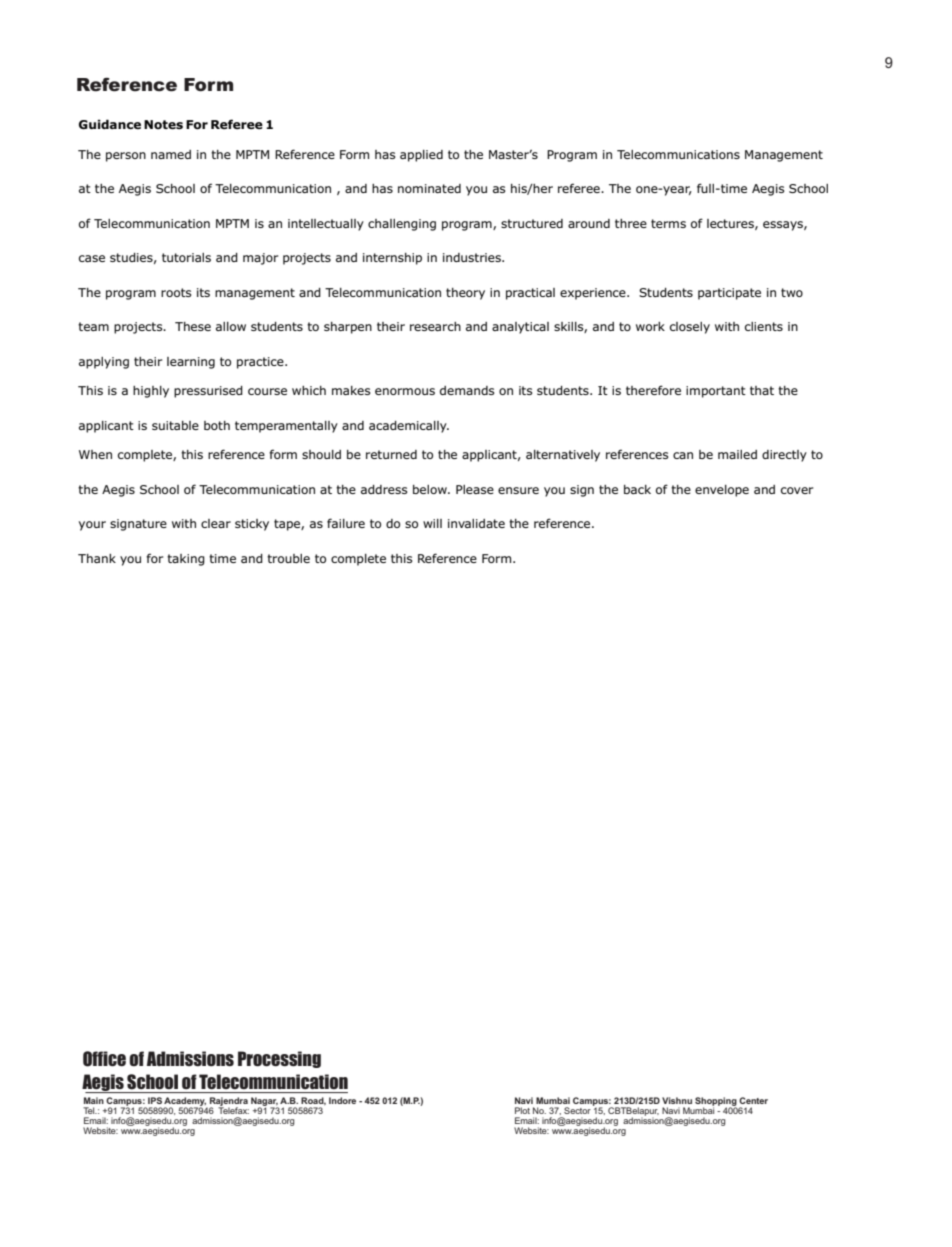  I want to click on terms, so click(668, 223).
